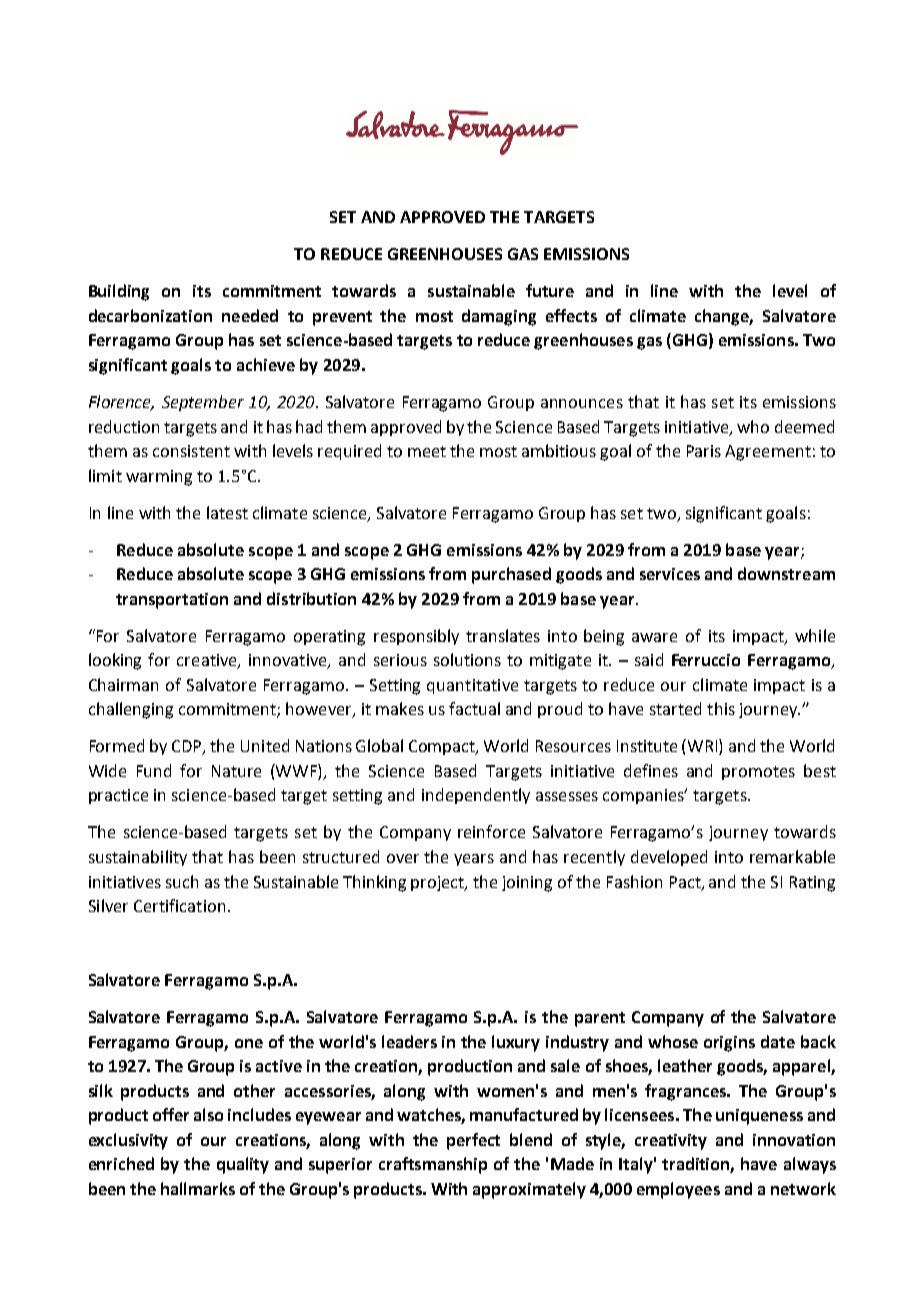  What do you see at coordinates (678, 1190) in the page?
I see `employees` at bounding box center [678, 1190].
